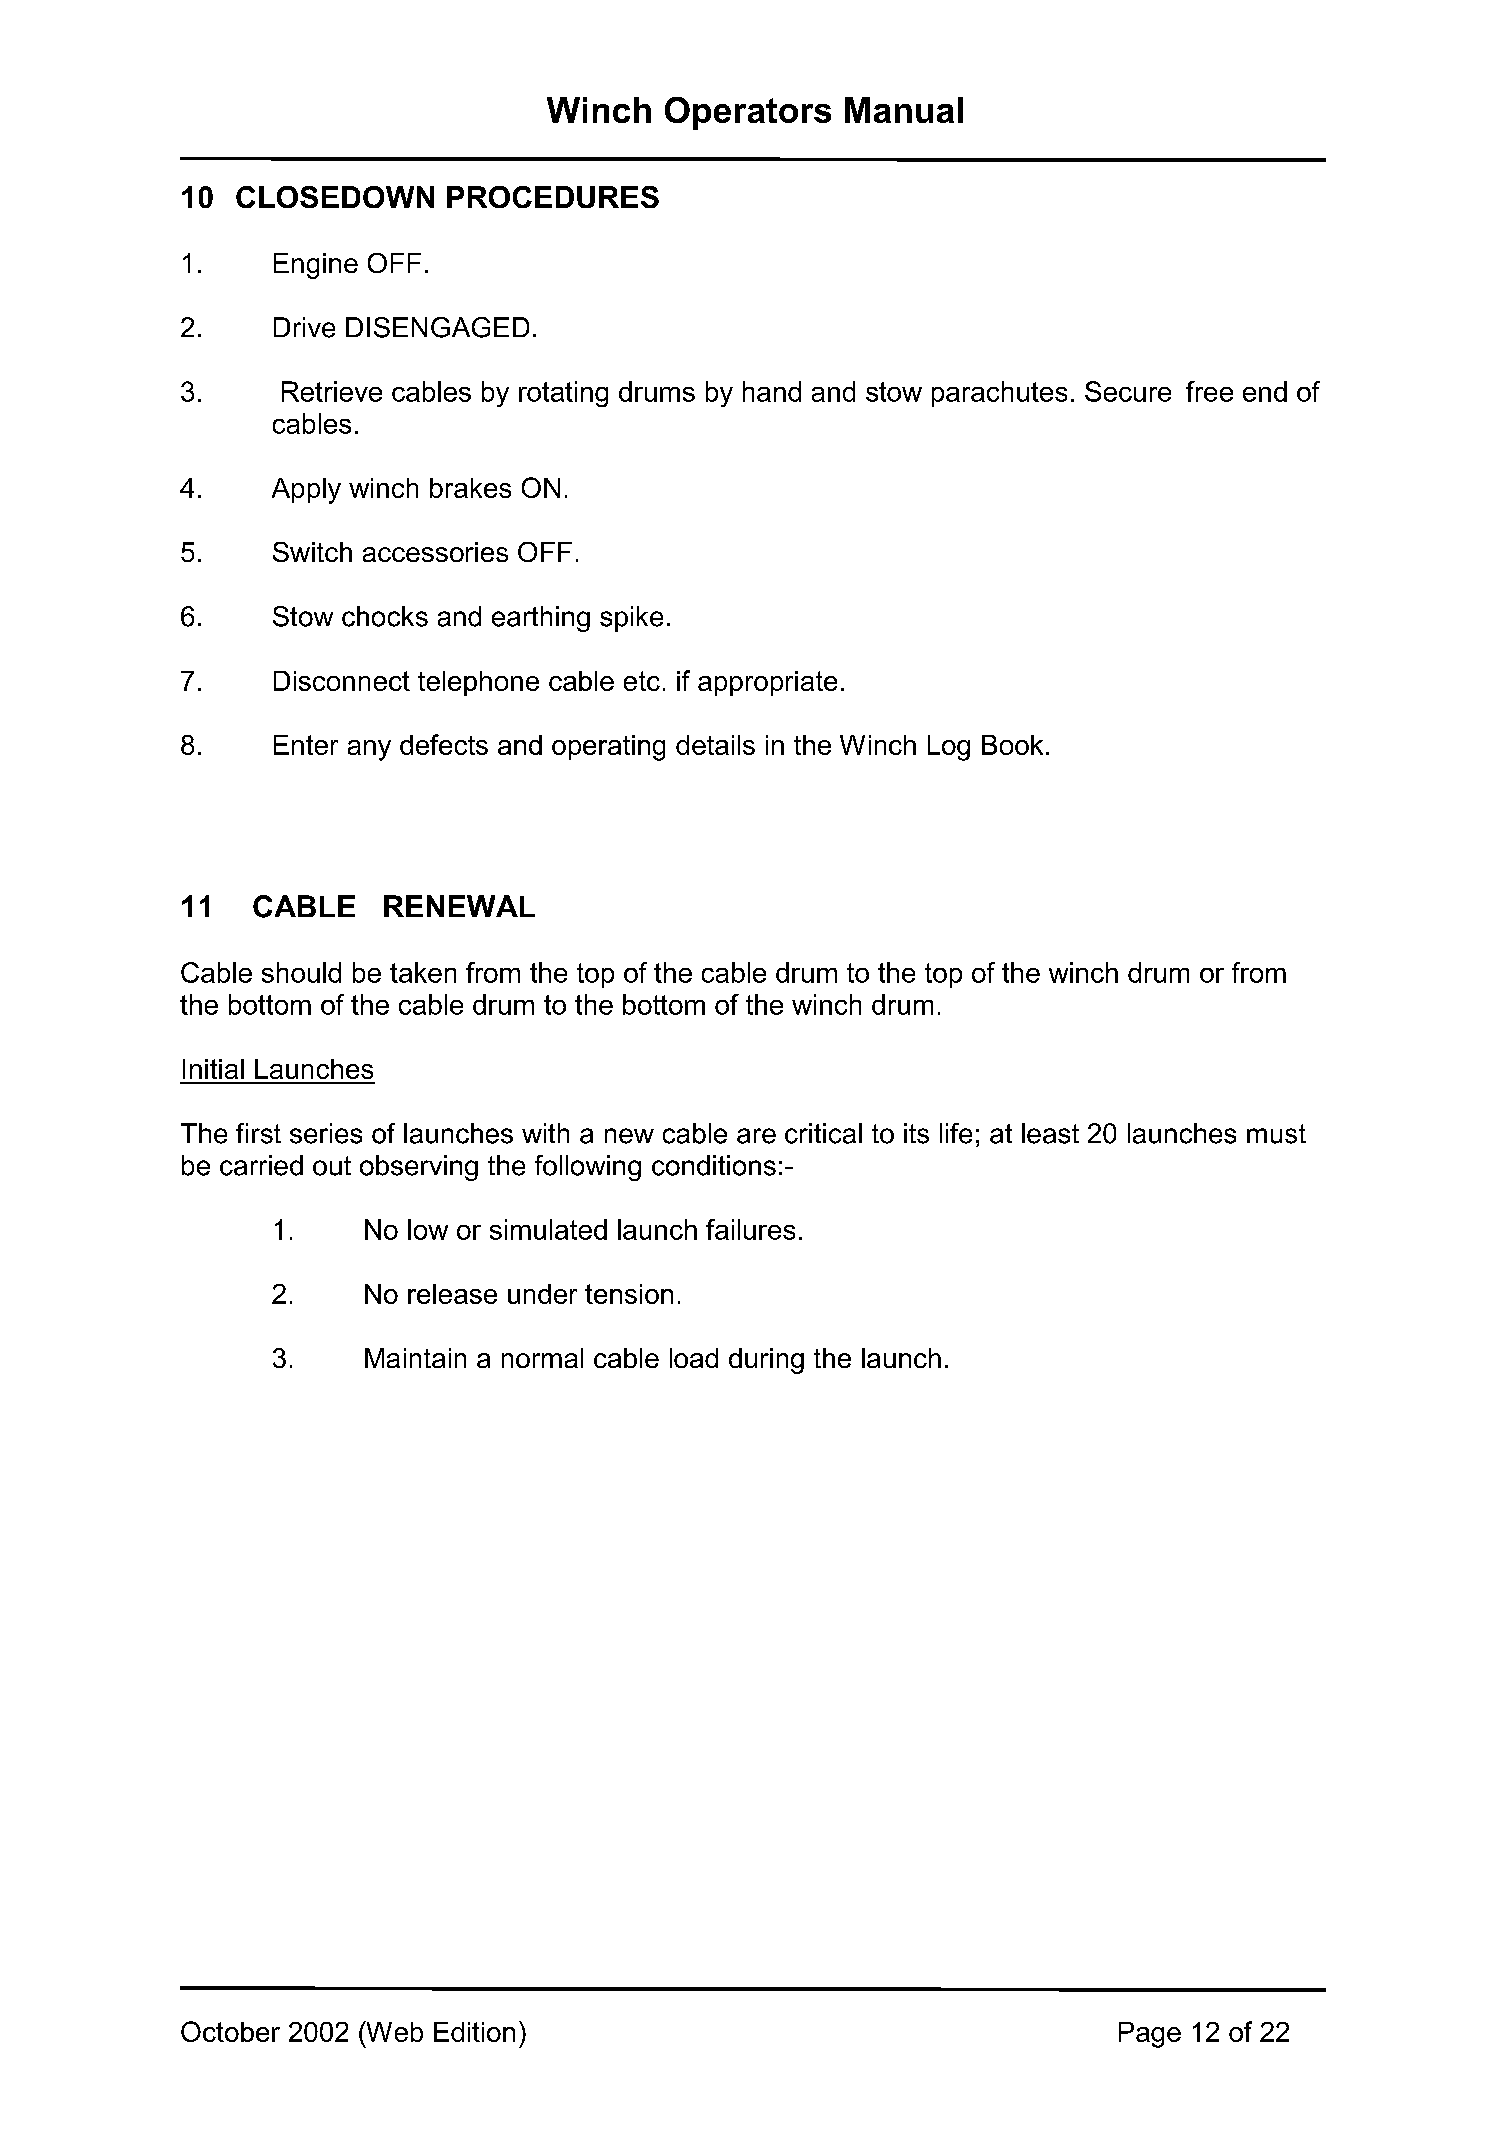 This screenshot has height=2138, width=1511. Describe the element at coordinates (316, 266) in the screenshot. I see `Engine` at that location.
